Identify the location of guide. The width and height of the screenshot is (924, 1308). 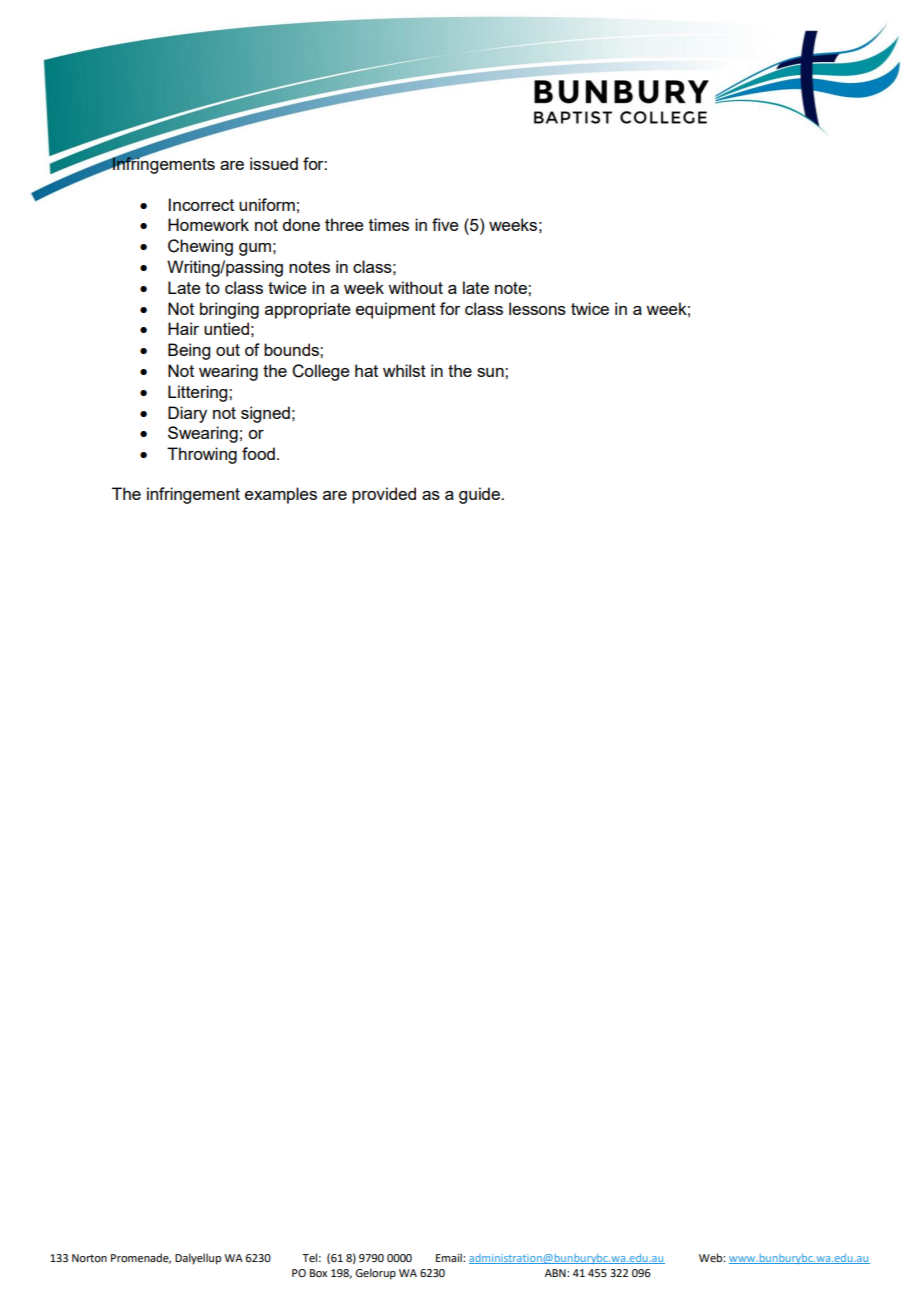
(480, 495).
